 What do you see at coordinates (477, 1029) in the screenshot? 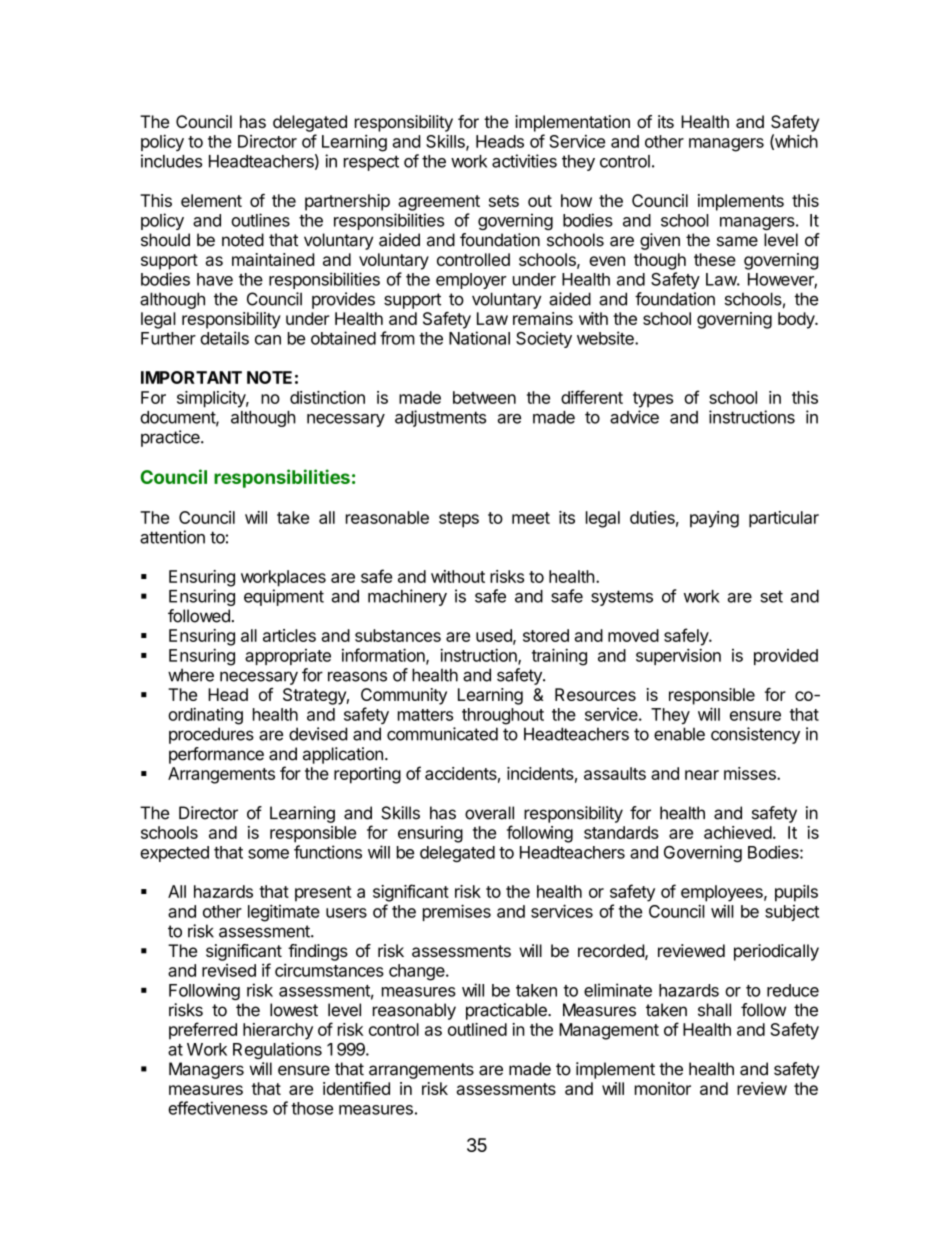
I see `outlined` at bounding box center [477, 1029].
